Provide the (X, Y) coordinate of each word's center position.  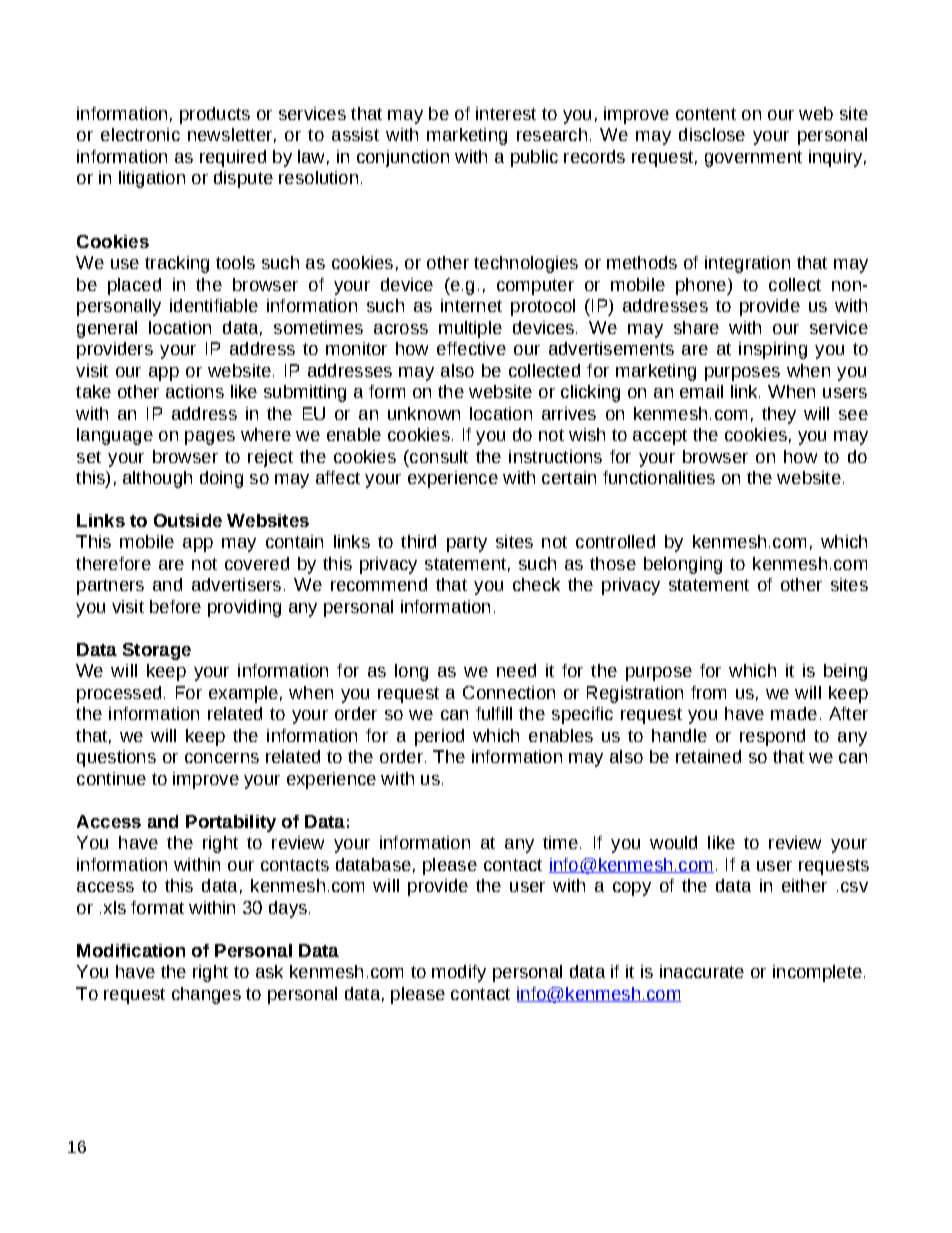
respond (772, 737)
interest (506, 113)
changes (206, 995)
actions (195, 391)
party (467, 544)
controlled (615, 541)
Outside (188, 520)
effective (471, 348)
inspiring (773, 350)
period (439, 737)
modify (459, 973)
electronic (140, 134)
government (753, 159)
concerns (222, 758)
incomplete (817, 973)
